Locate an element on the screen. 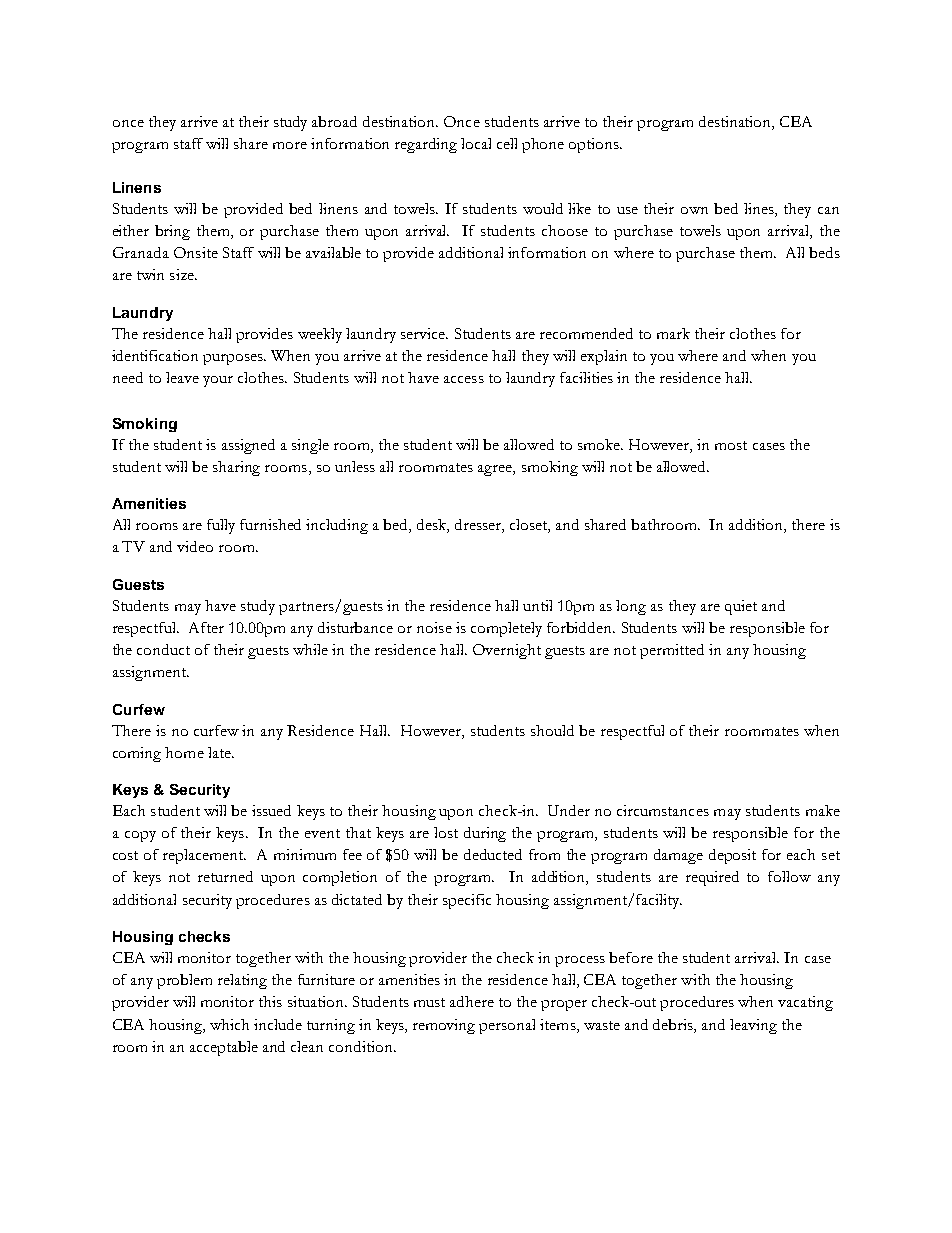 Image resolution: width=952 pixels, height=1233 pixels. more is located at coordinates (290, 145).
